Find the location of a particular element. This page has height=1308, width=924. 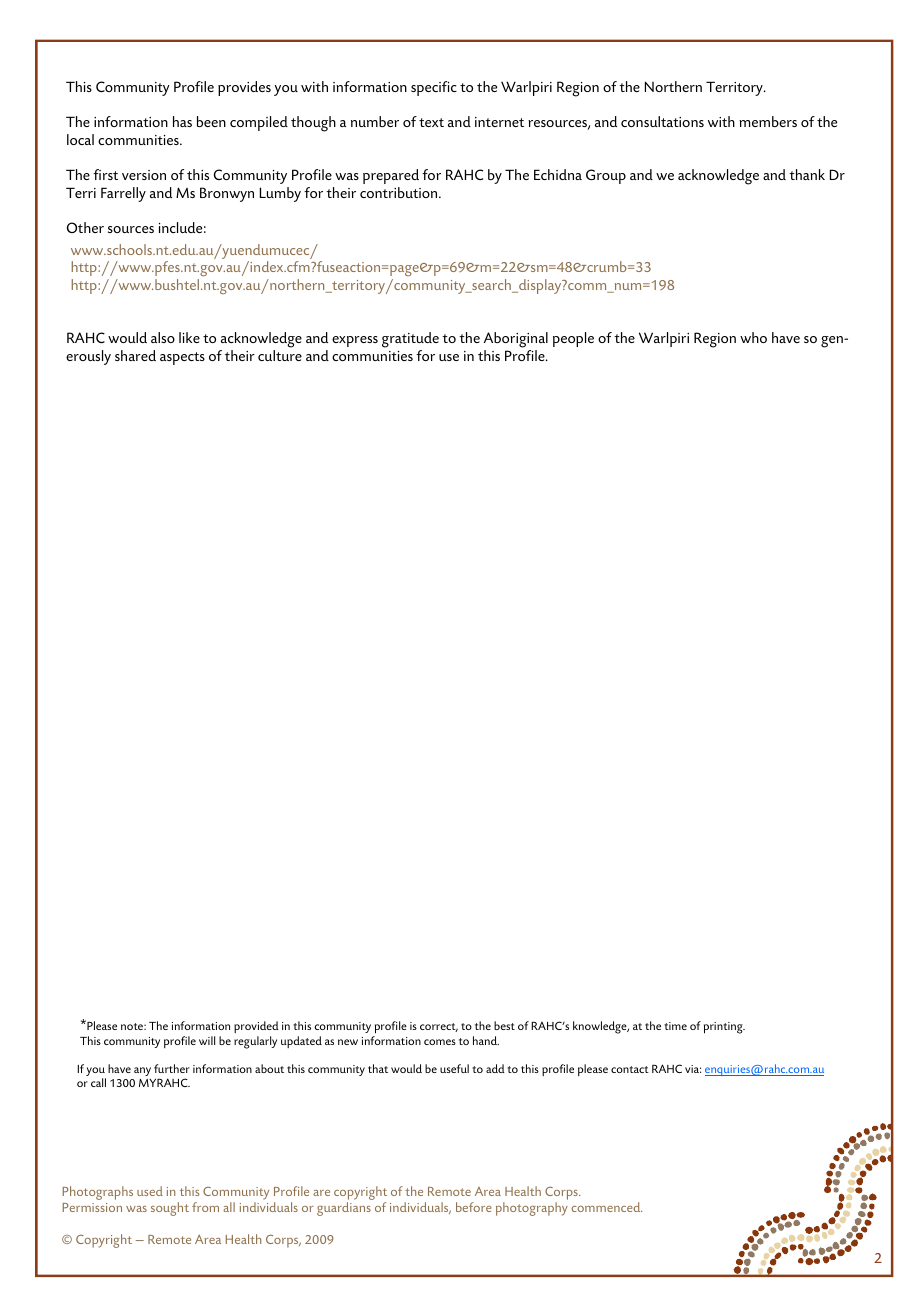

used is located at coordinates (150, 1191).
